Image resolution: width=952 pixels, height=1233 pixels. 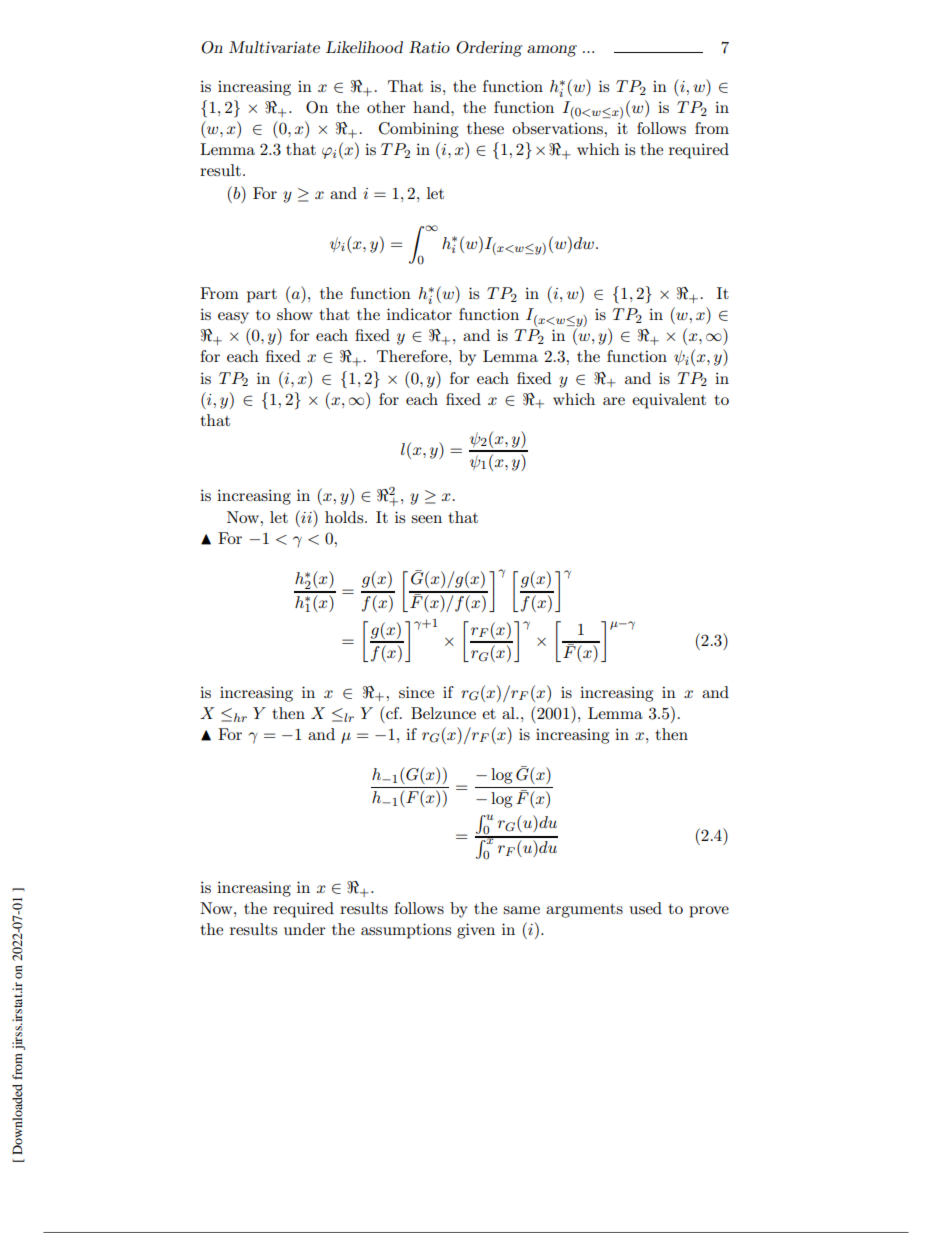 What do you see at coordinates (614, 401) in the image?
I see `are` at bounding box center [614, 401].
